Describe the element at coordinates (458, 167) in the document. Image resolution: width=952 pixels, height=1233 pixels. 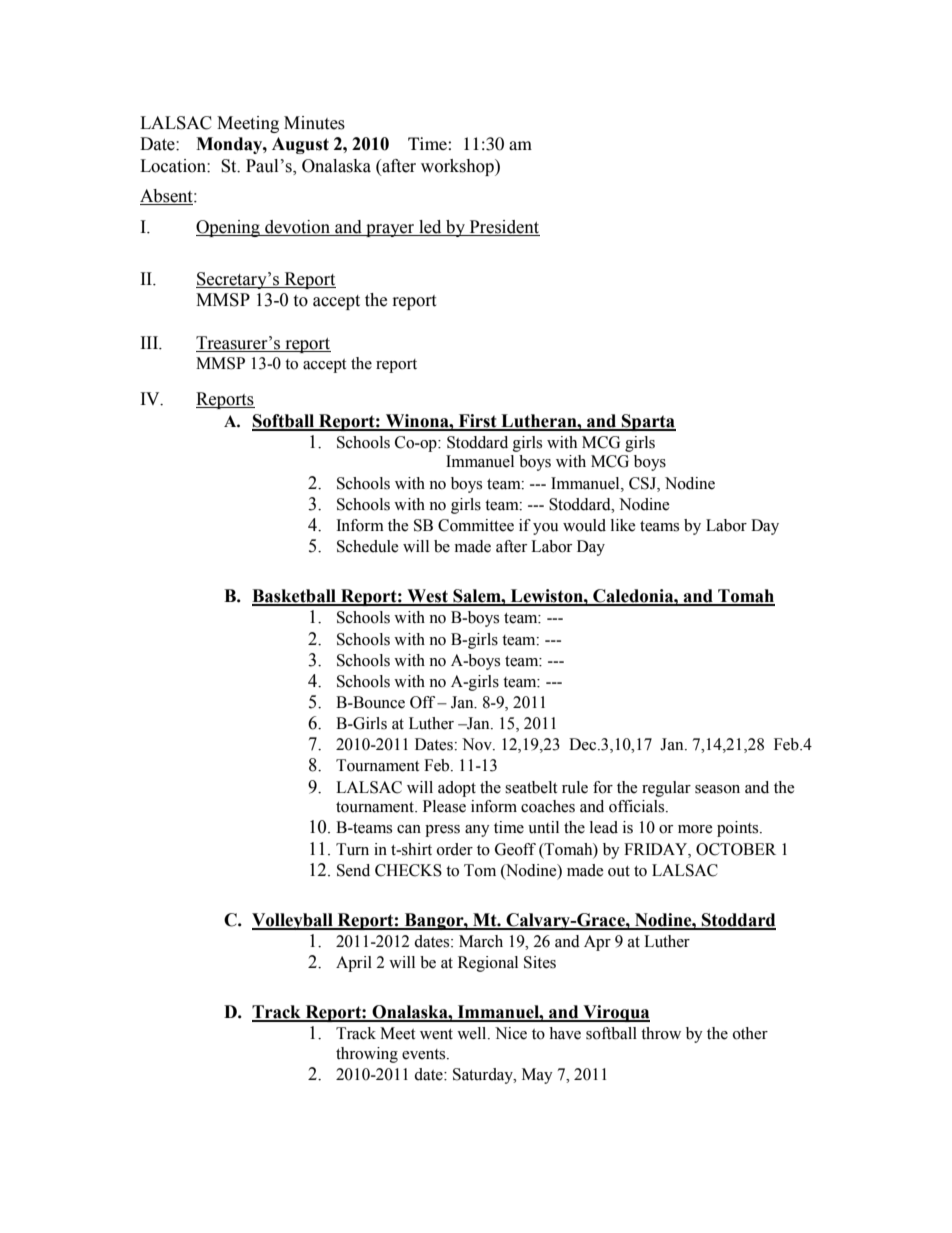
I see `workshop` at that location.
